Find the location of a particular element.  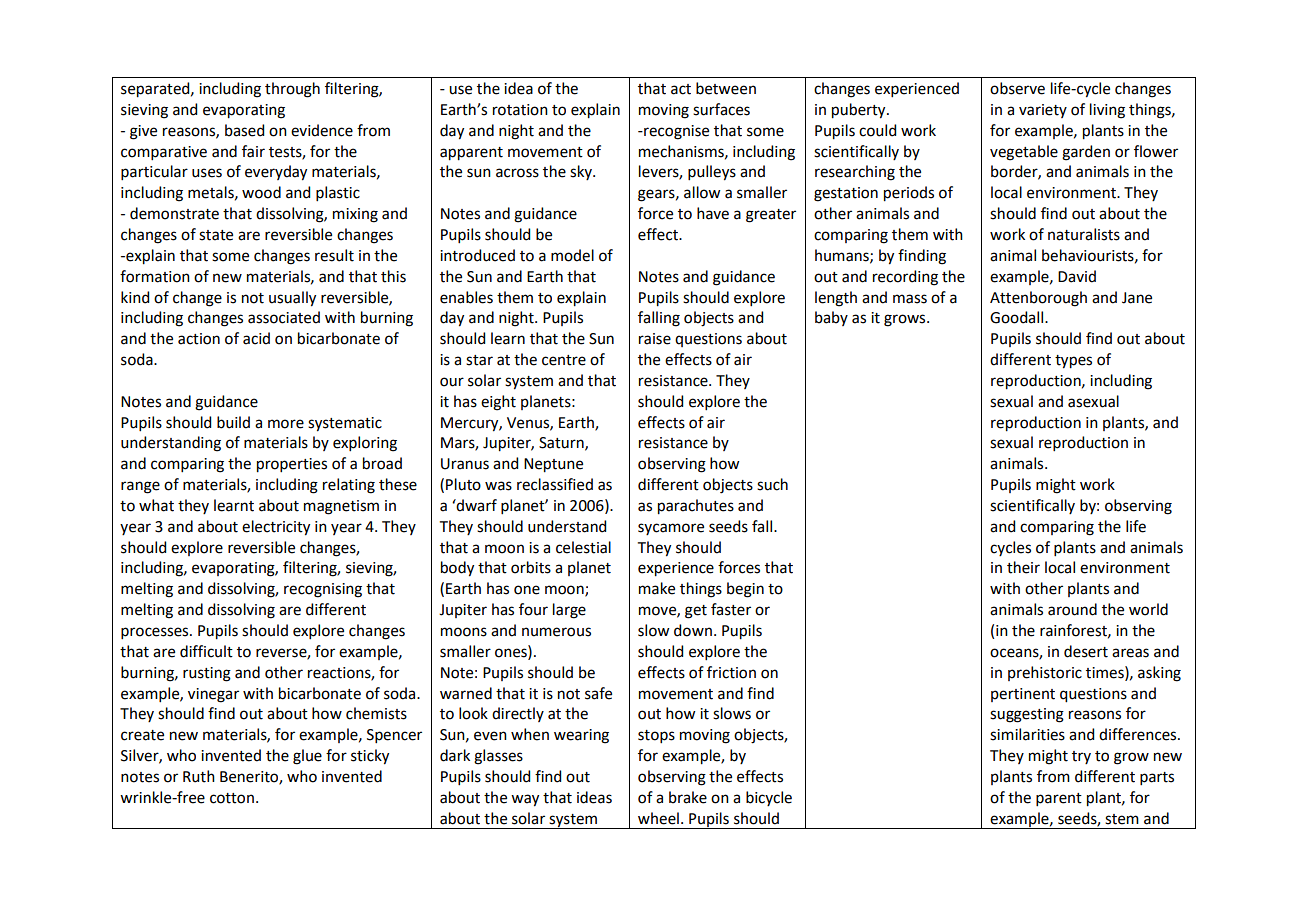

difficult is located at coordinates (206, 651).
